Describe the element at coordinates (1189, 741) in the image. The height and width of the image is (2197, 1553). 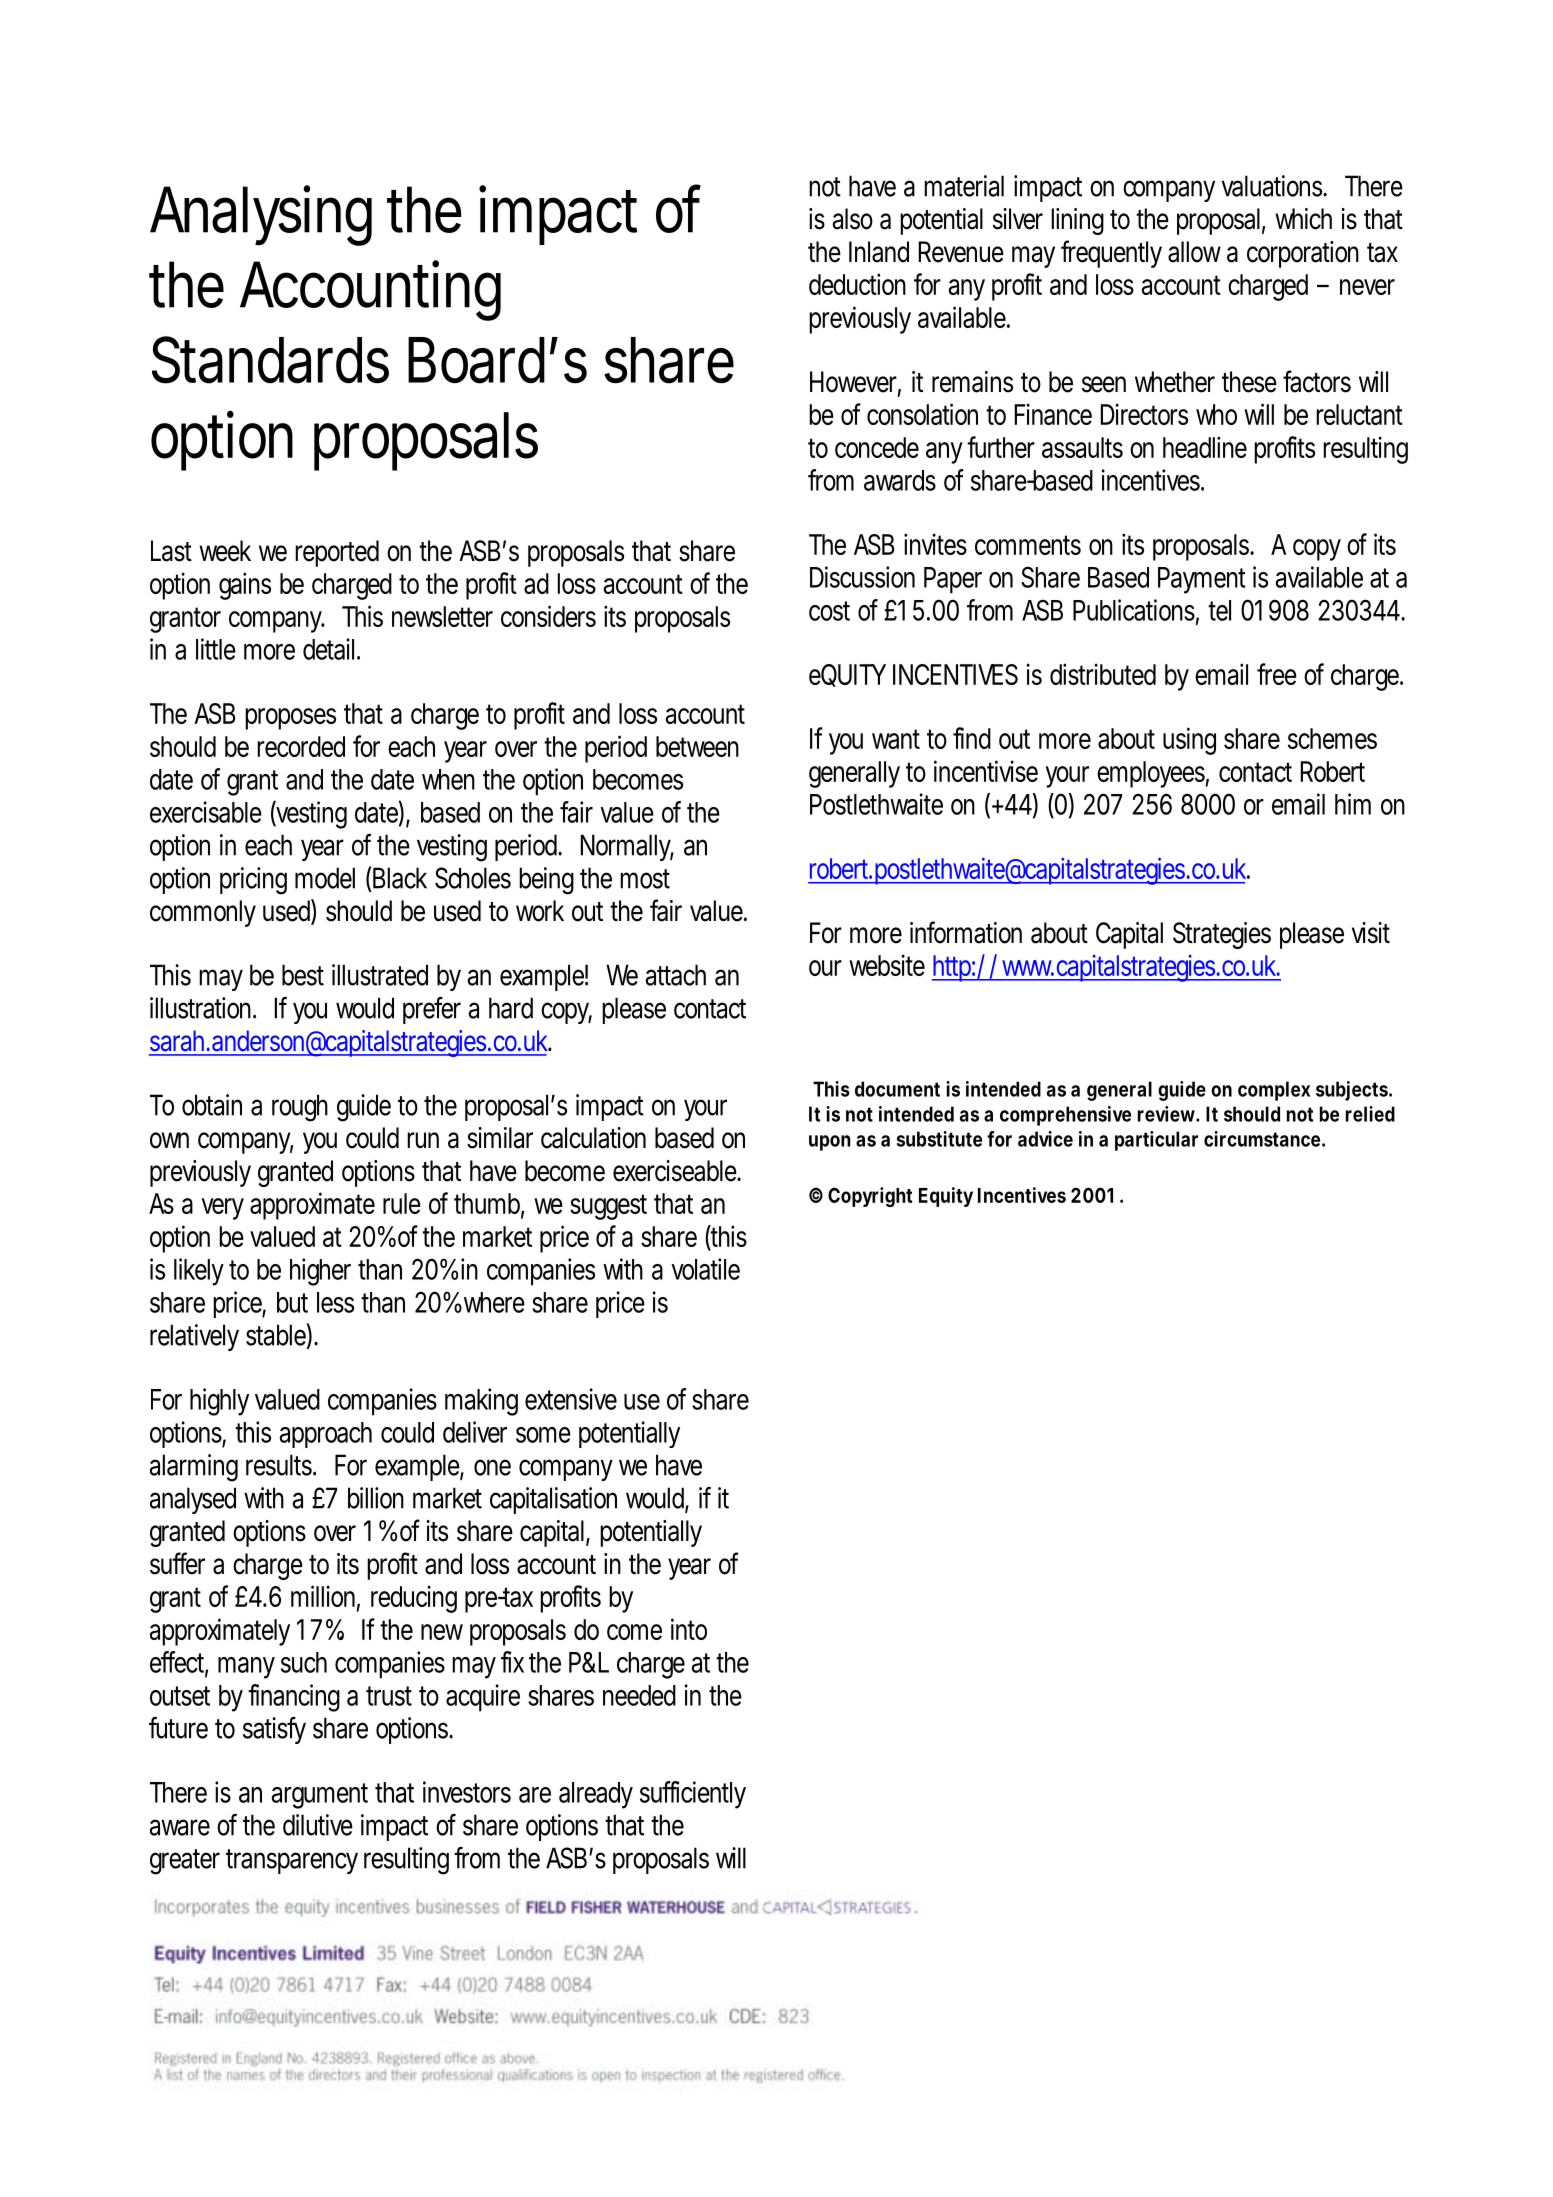
I see `using` at that location.
